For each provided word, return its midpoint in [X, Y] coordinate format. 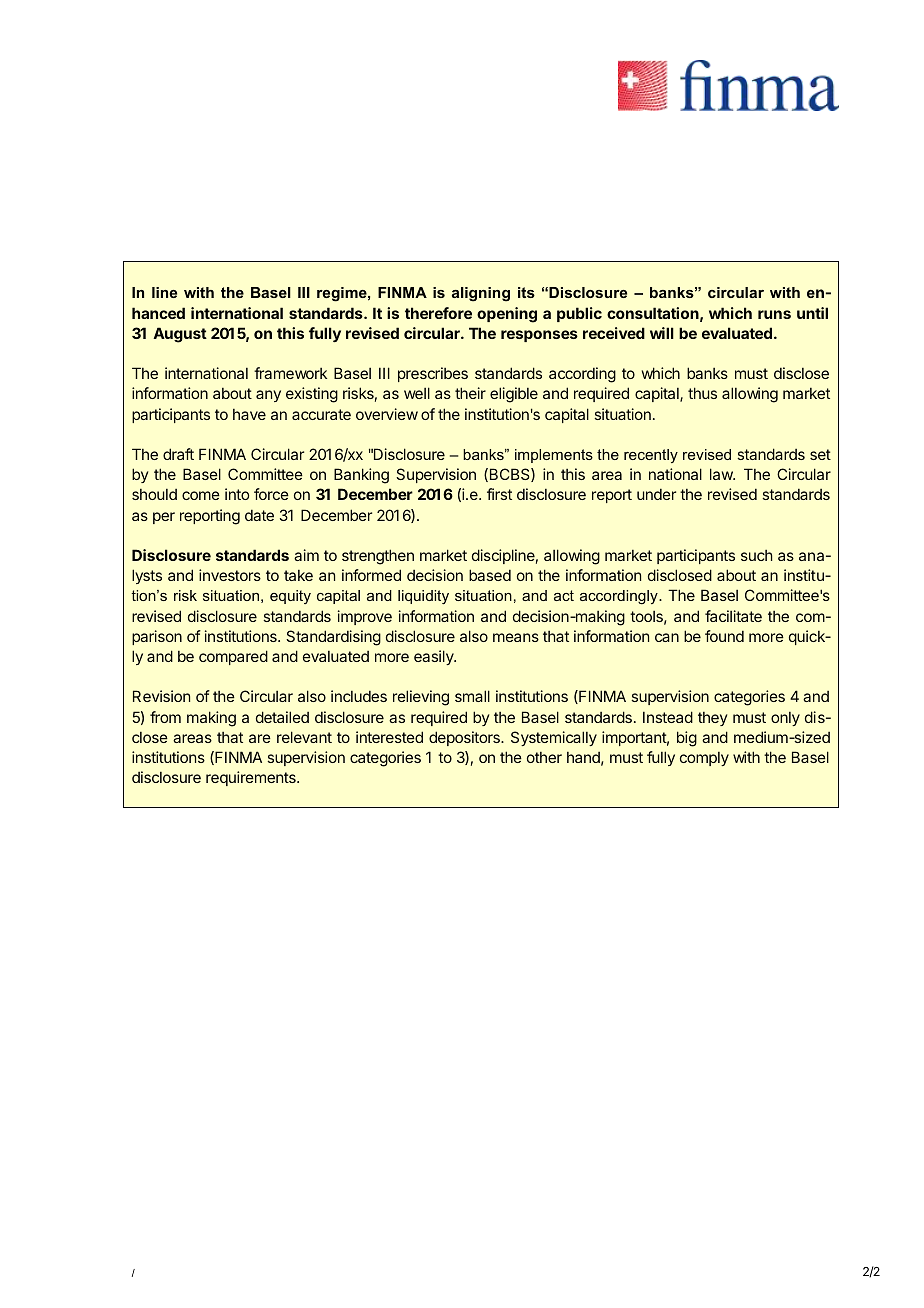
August [180, 335]
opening [507, 315]
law [722, 474]
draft [178, 454]
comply [704, 759]
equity [290, 597]
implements [554, 456]
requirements [252, 778]
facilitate [733, 616]
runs [774, 314]
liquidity [423, 597]
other [544, 757]
